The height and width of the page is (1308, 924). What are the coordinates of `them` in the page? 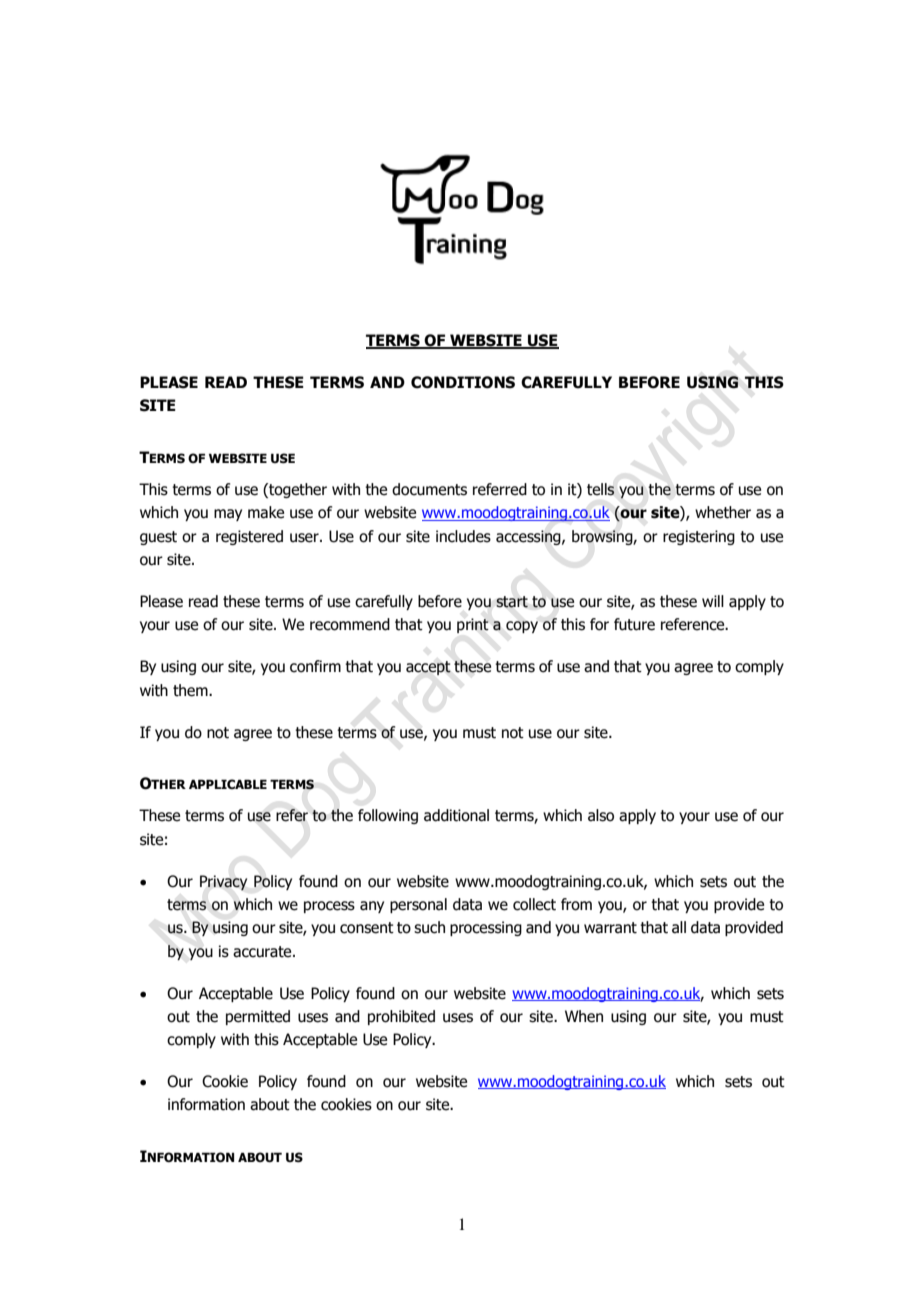 It's located at (191, 690).
